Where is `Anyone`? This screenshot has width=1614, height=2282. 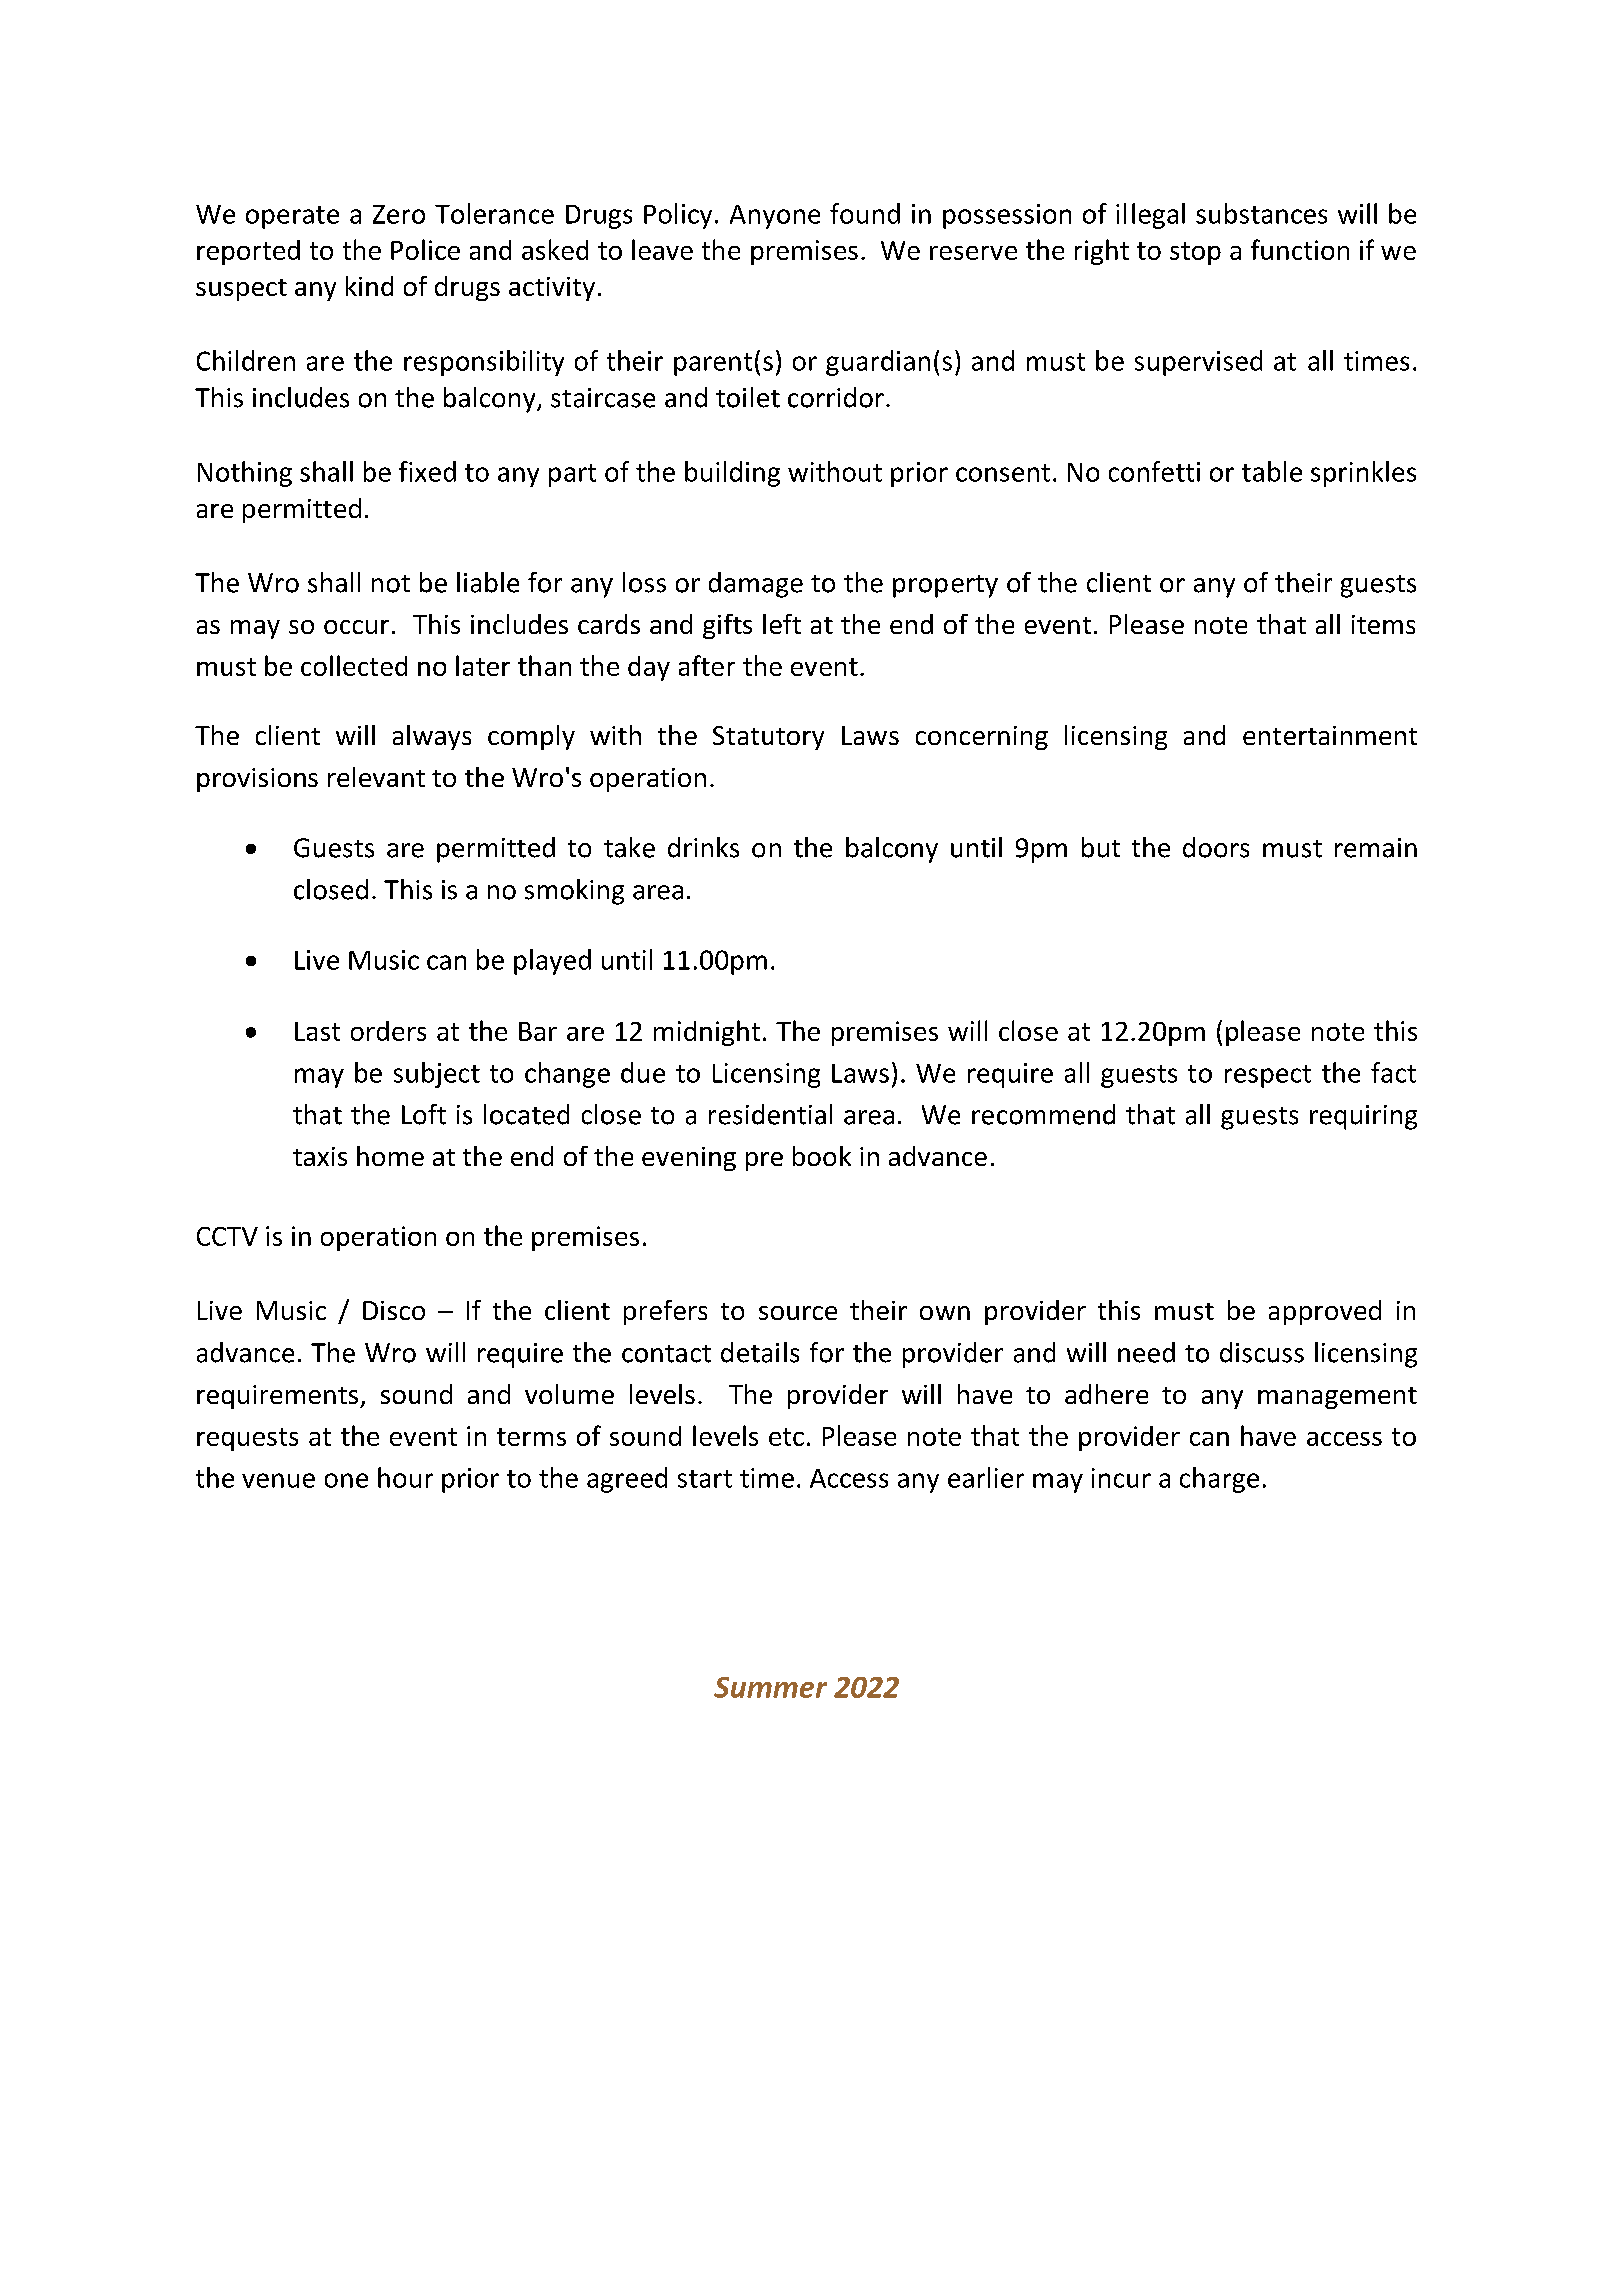 Anyone is located at coordinates (775, 217).
